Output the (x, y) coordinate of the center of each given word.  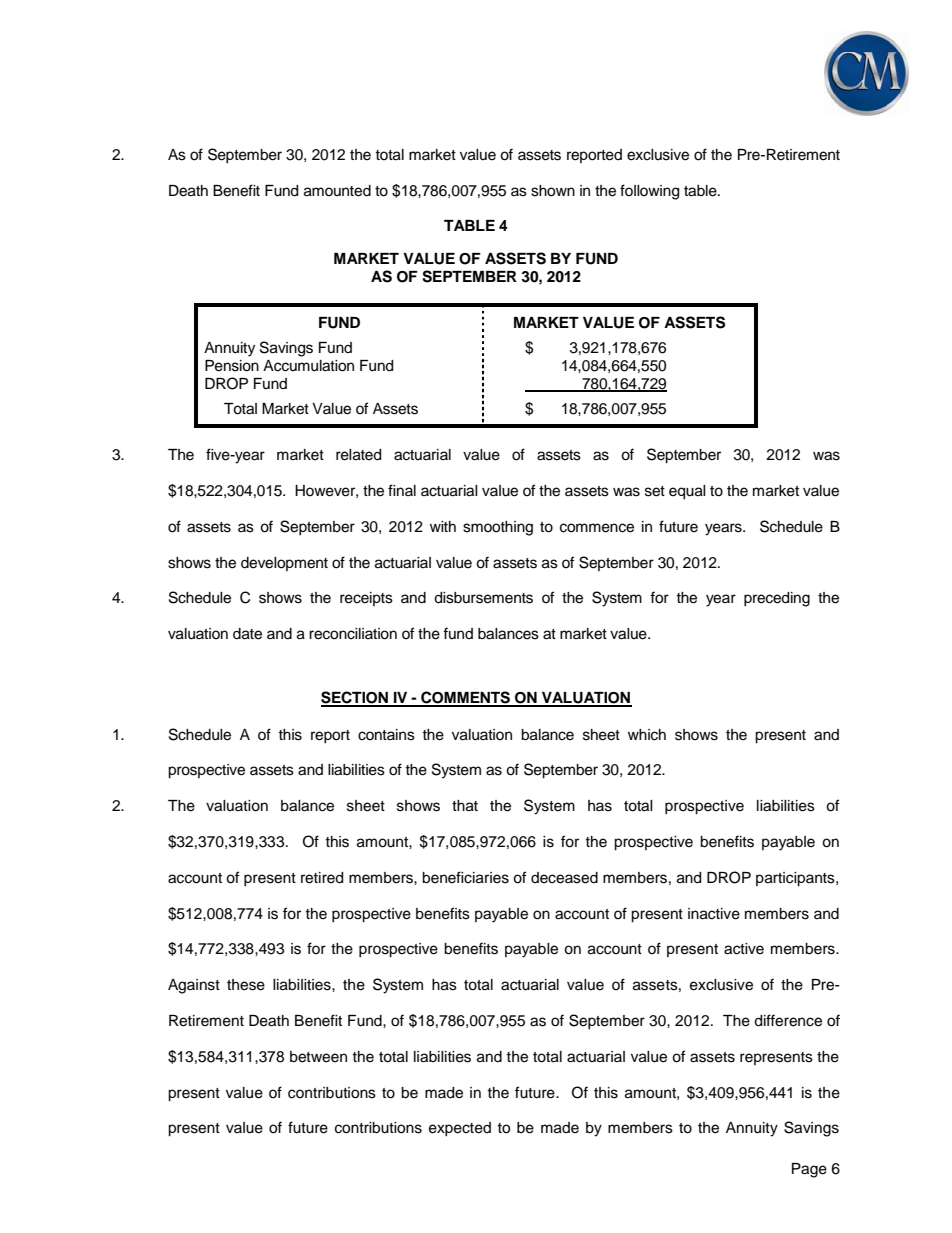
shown (553, 191)
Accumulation (308, 366)
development (284, 564)
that (465, 806)
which (647, 735)
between (318, 1057)
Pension (232, 366)
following (649, 192)
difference (788, 1020)
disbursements (483, 598)
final (402, 490)
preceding (777, 599)
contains (386, 735)
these (246, 985)
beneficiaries (465, 877)
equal (687, 492)
